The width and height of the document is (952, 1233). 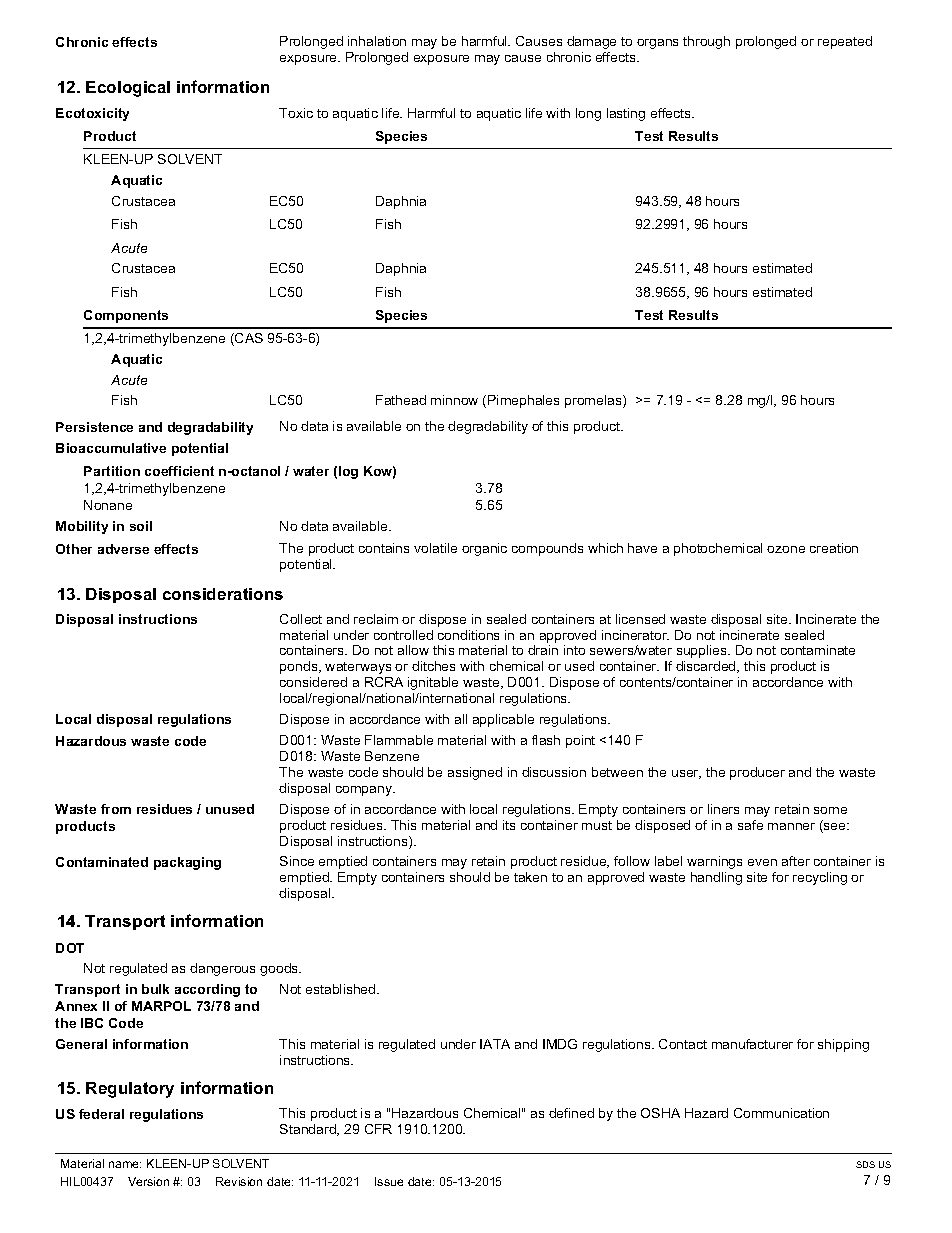 What do you see at coordinates (116, 809) in the document?
I see `from` at bounding box center [116, 809].
